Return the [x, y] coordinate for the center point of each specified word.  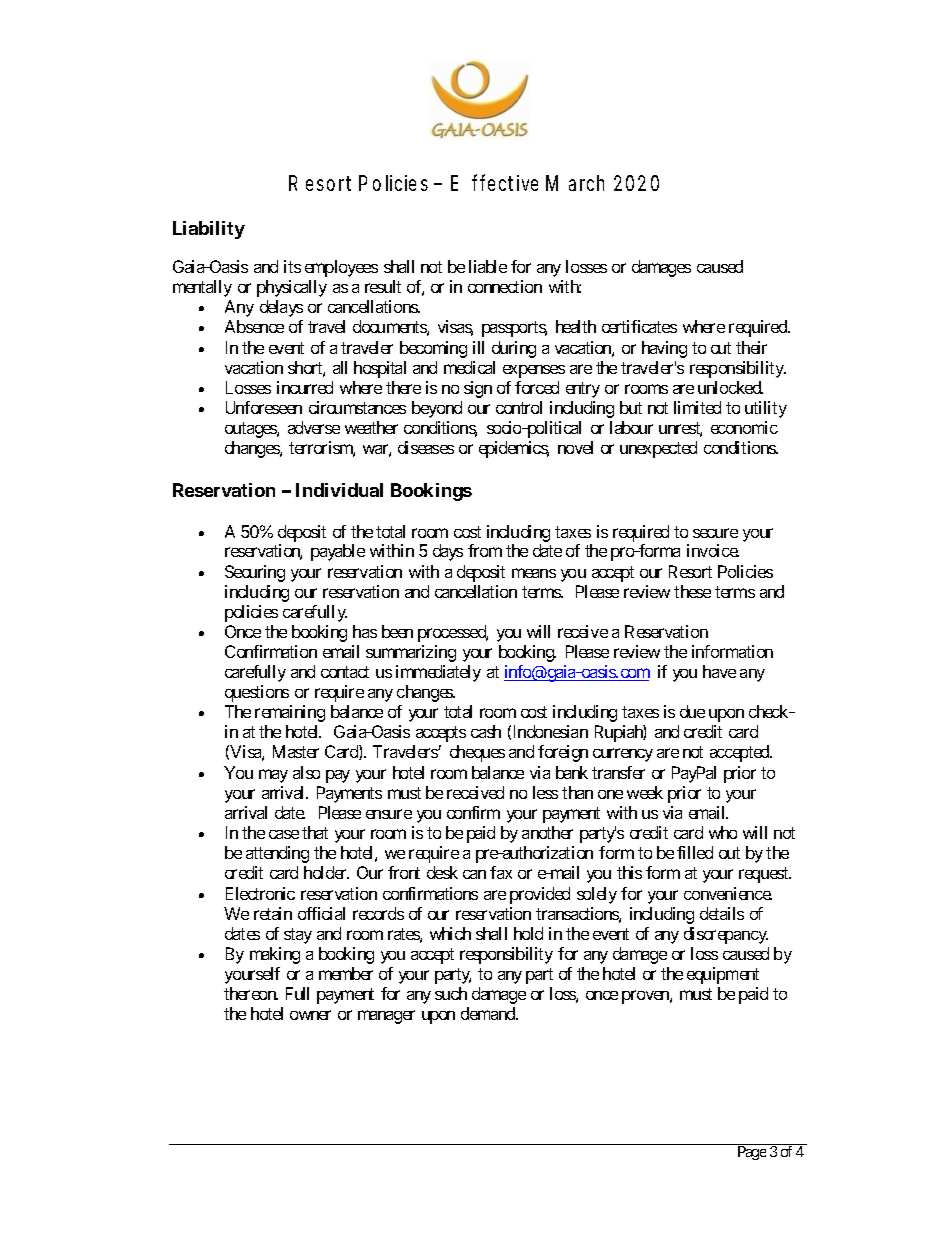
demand [489, 1013]
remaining [290, 713]
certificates [639, 326]
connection [505, 286]
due [692, 711]
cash [486, 731]
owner [310, 1015]
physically [292, 288]
